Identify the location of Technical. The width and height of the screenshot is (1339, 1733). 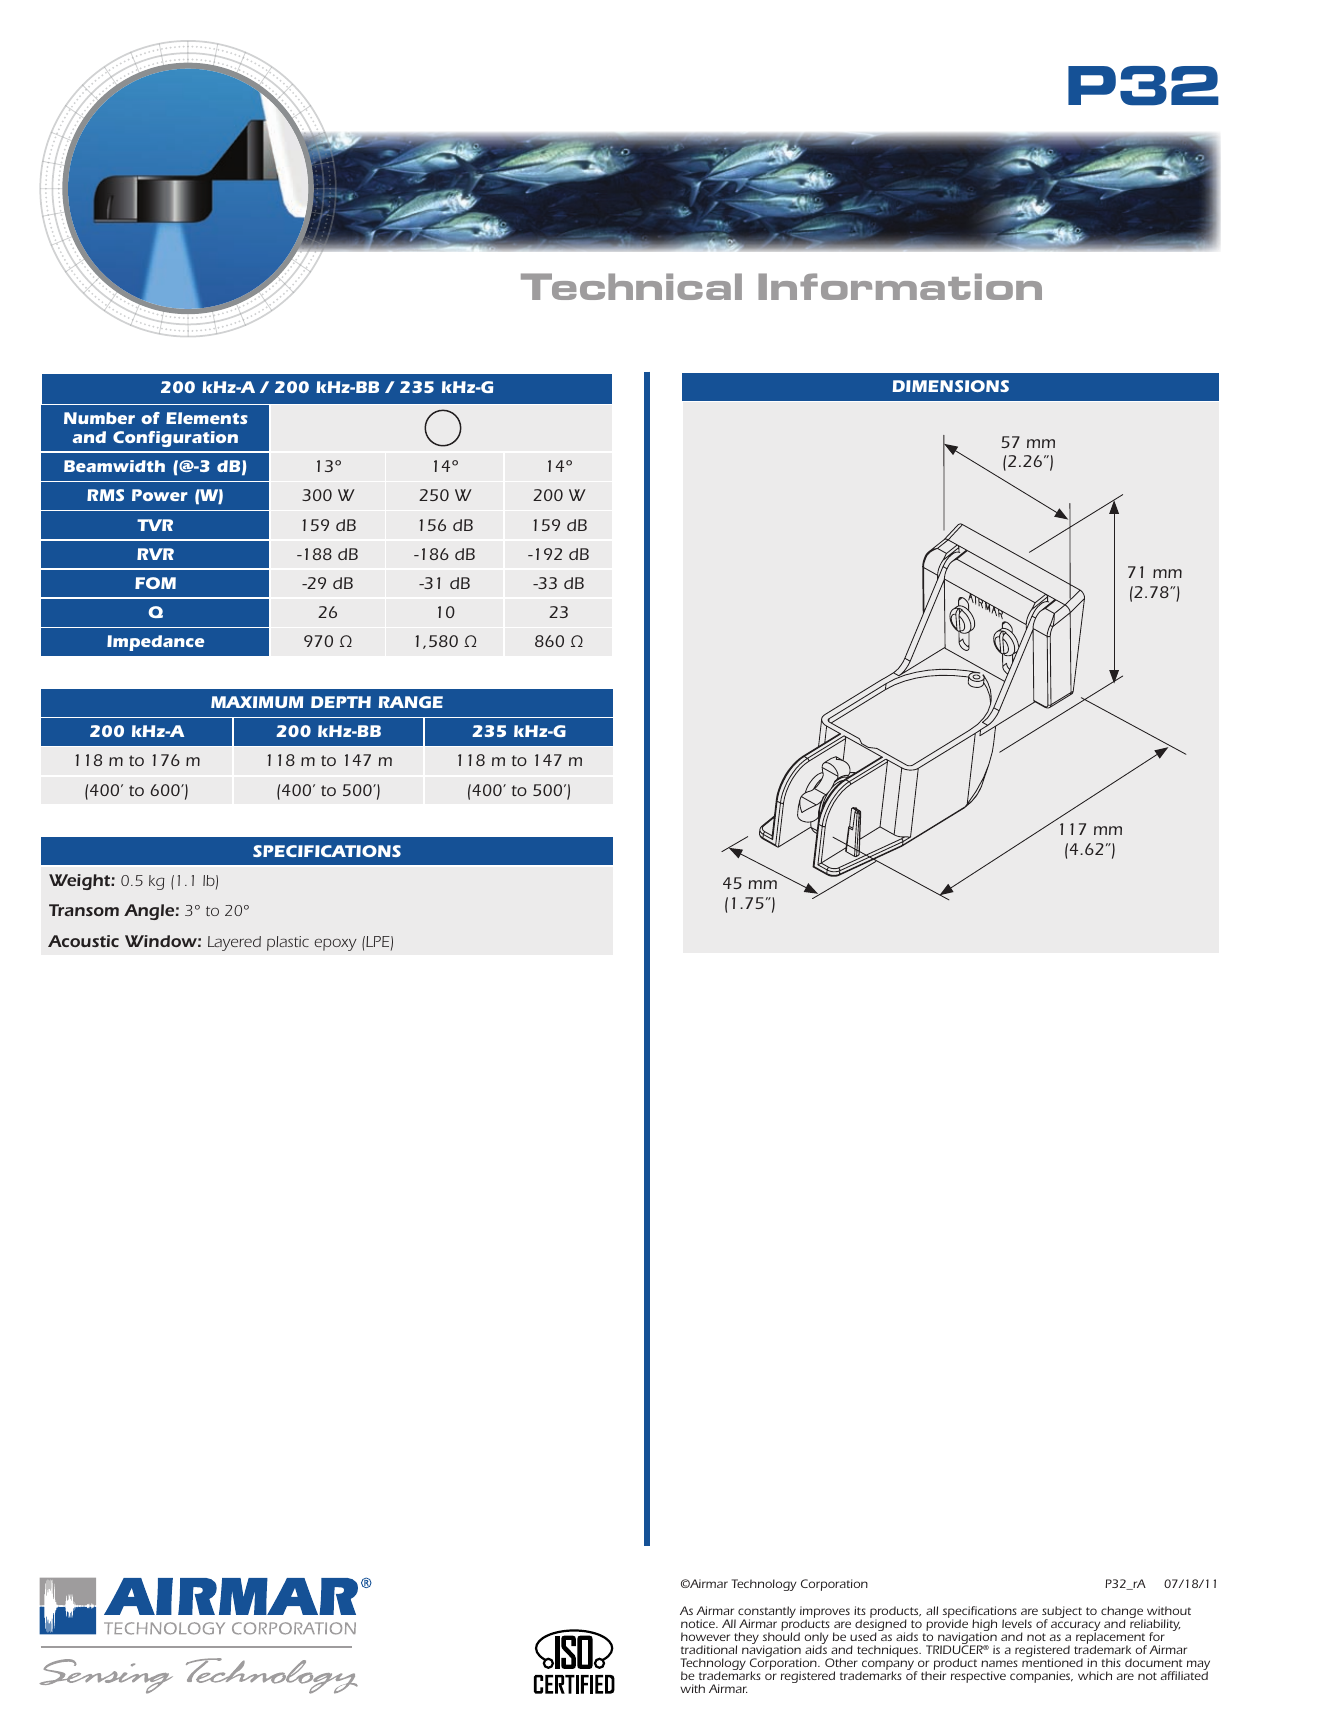
(631, 286).
